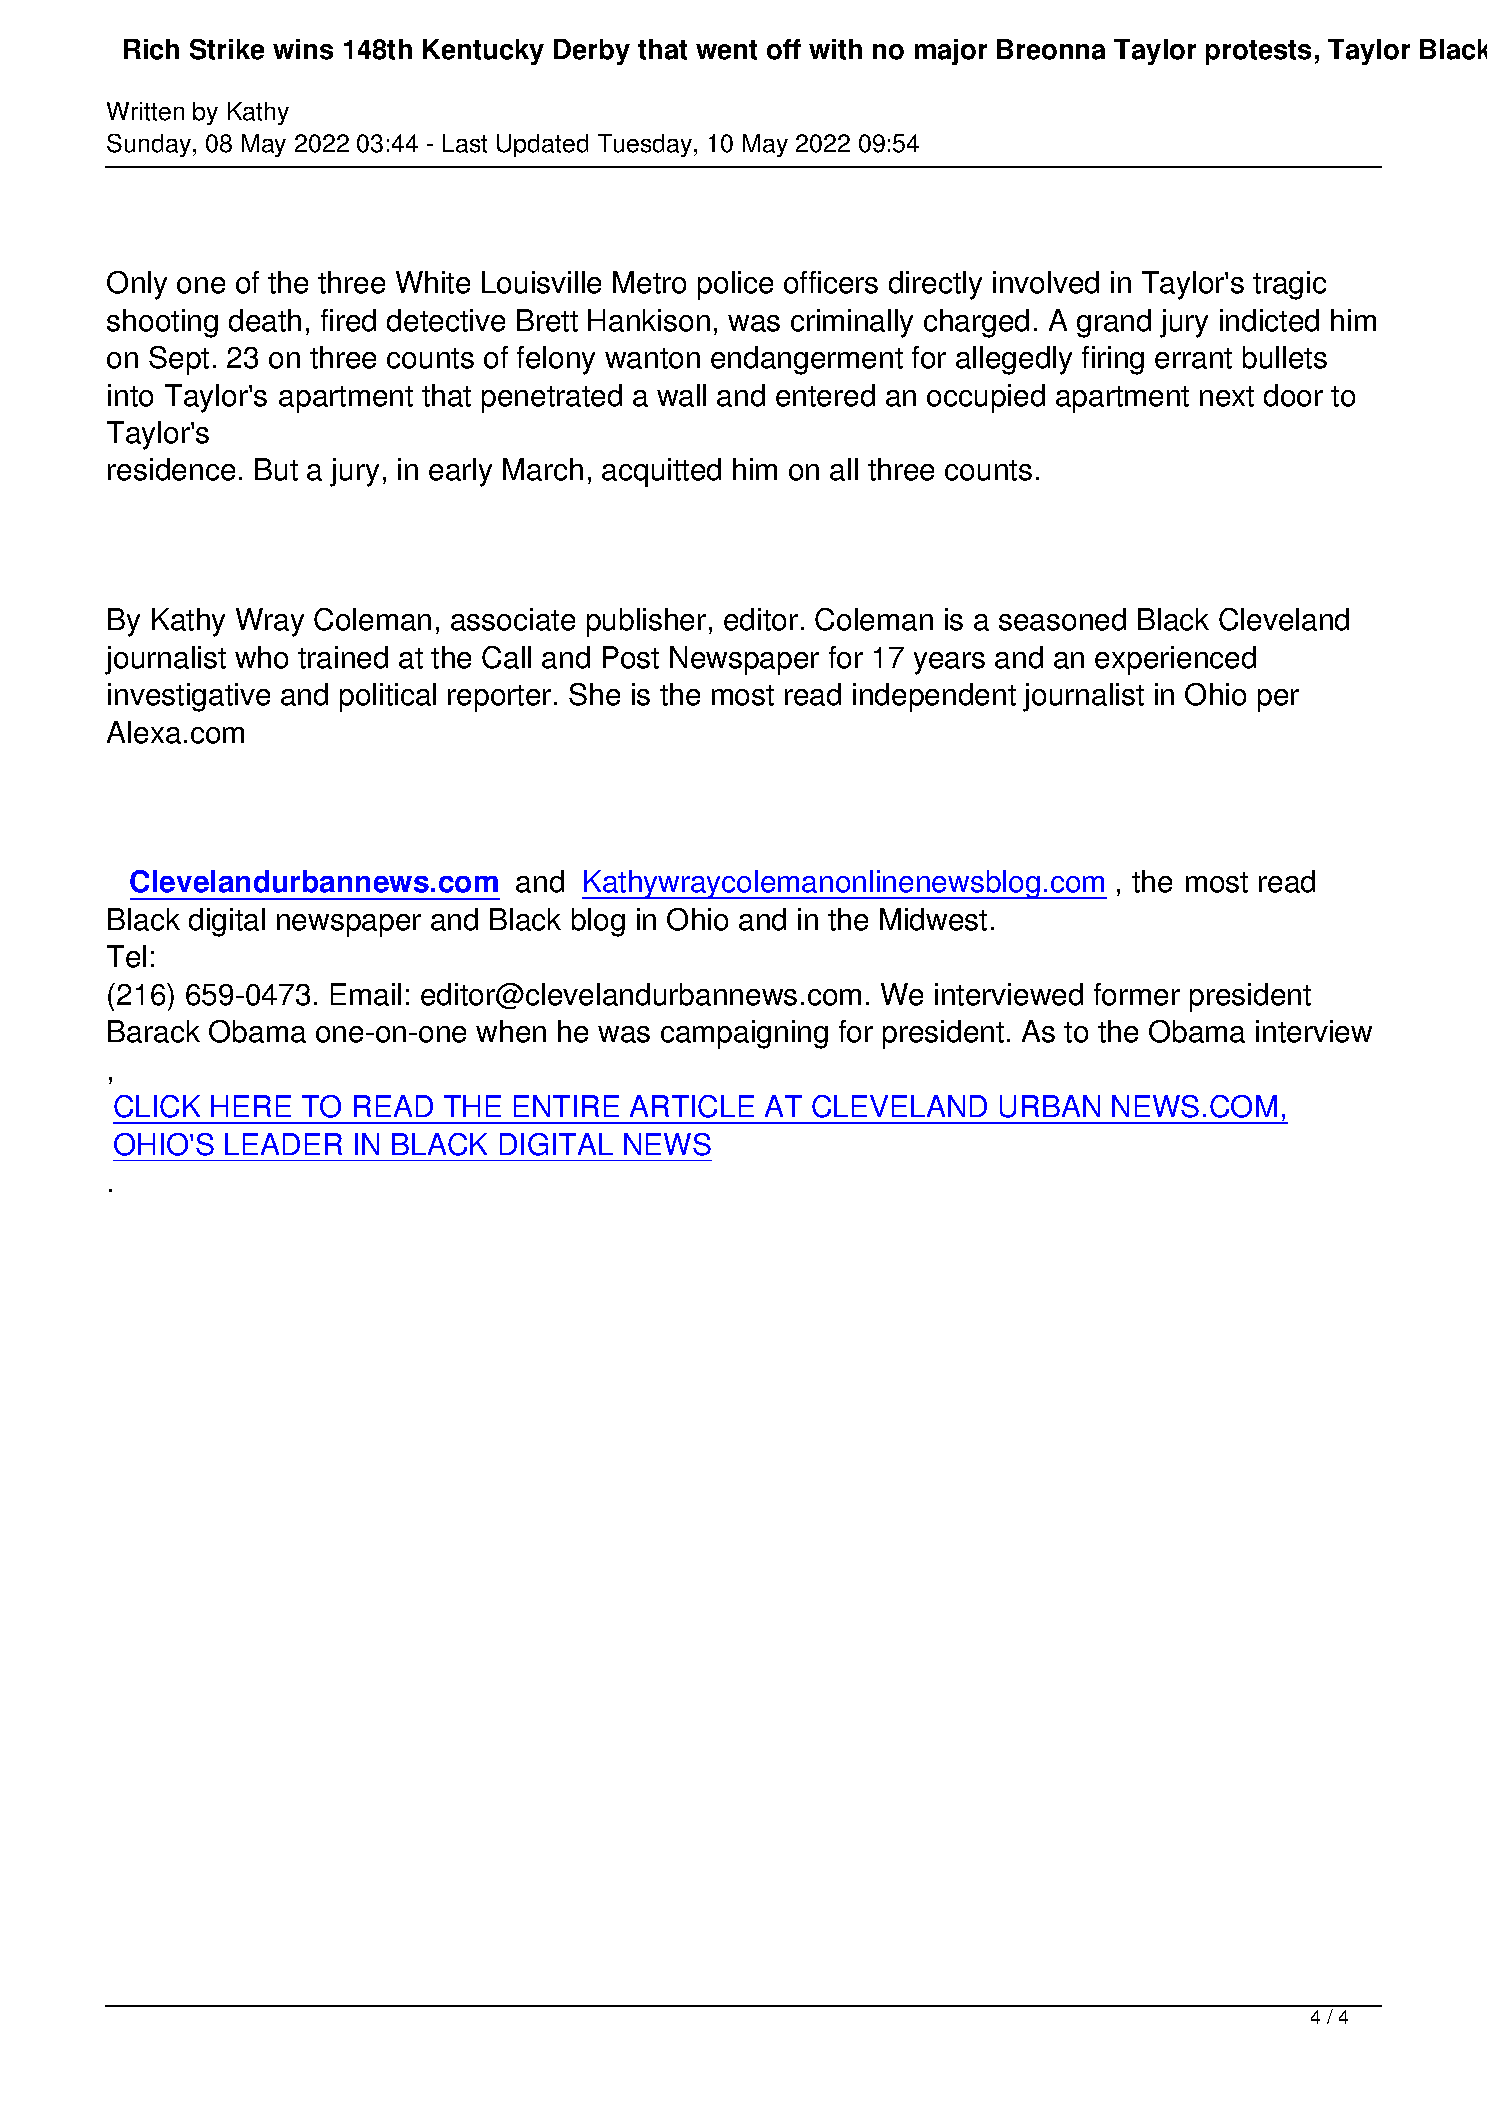  Describe the element at coordinates (261, 657) in the screenshot. I see `who` at that location.
